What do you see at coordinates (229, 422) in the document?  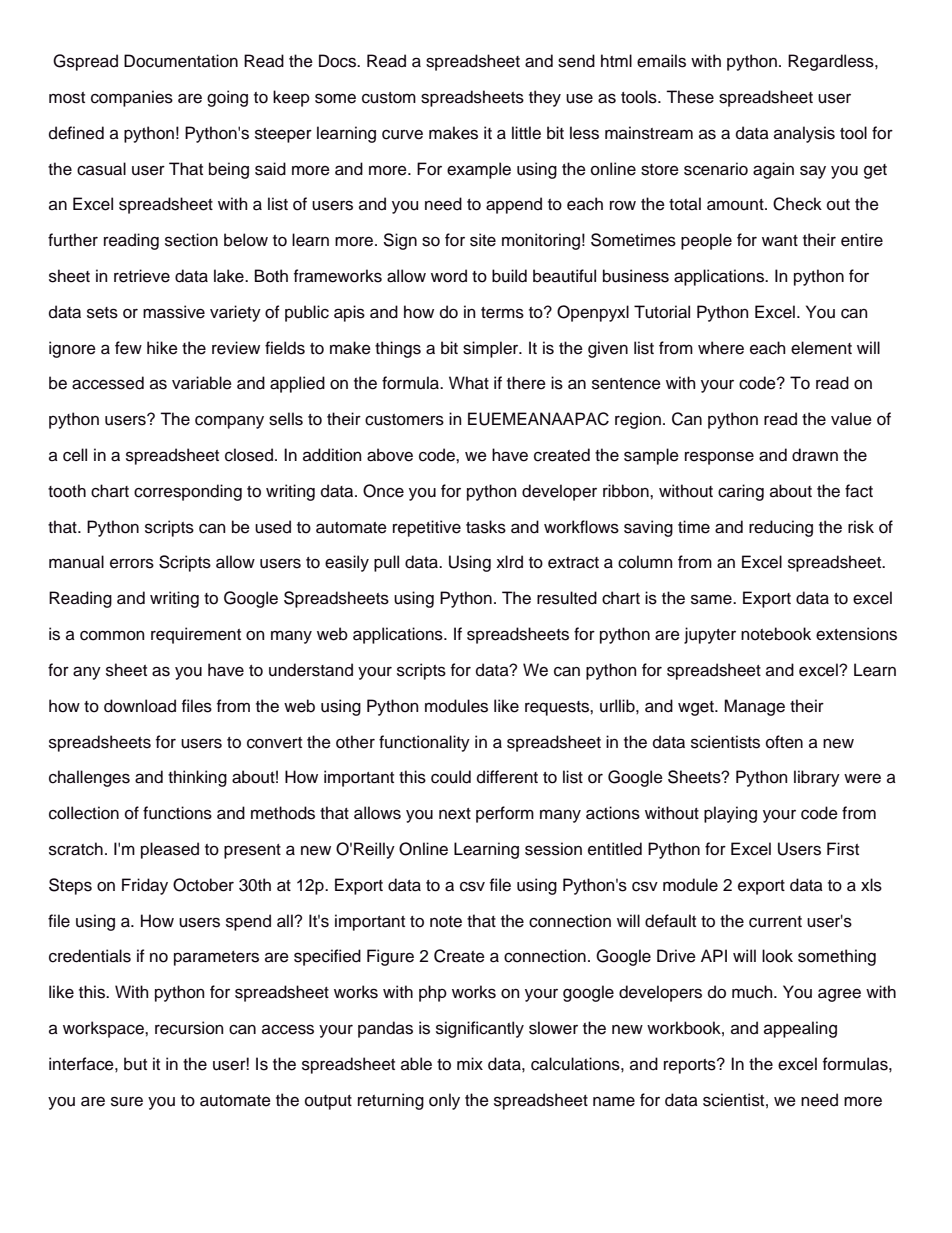 I see `company` at bounding box center [229, 422].
